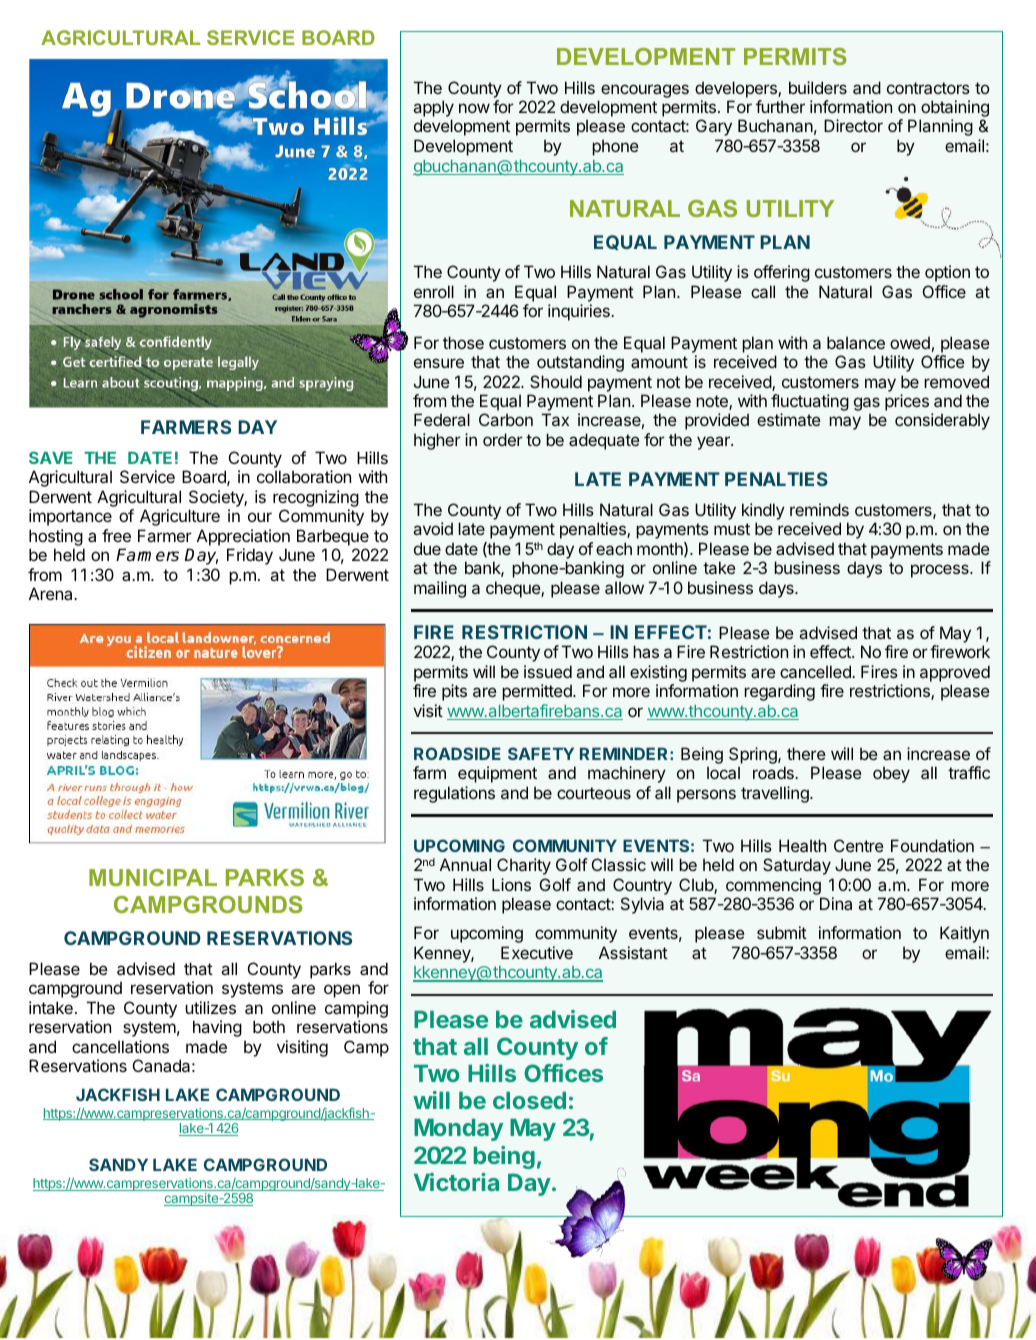  Describe the element at coordinates (853, 125) in the document. I see `Director` at that location.
